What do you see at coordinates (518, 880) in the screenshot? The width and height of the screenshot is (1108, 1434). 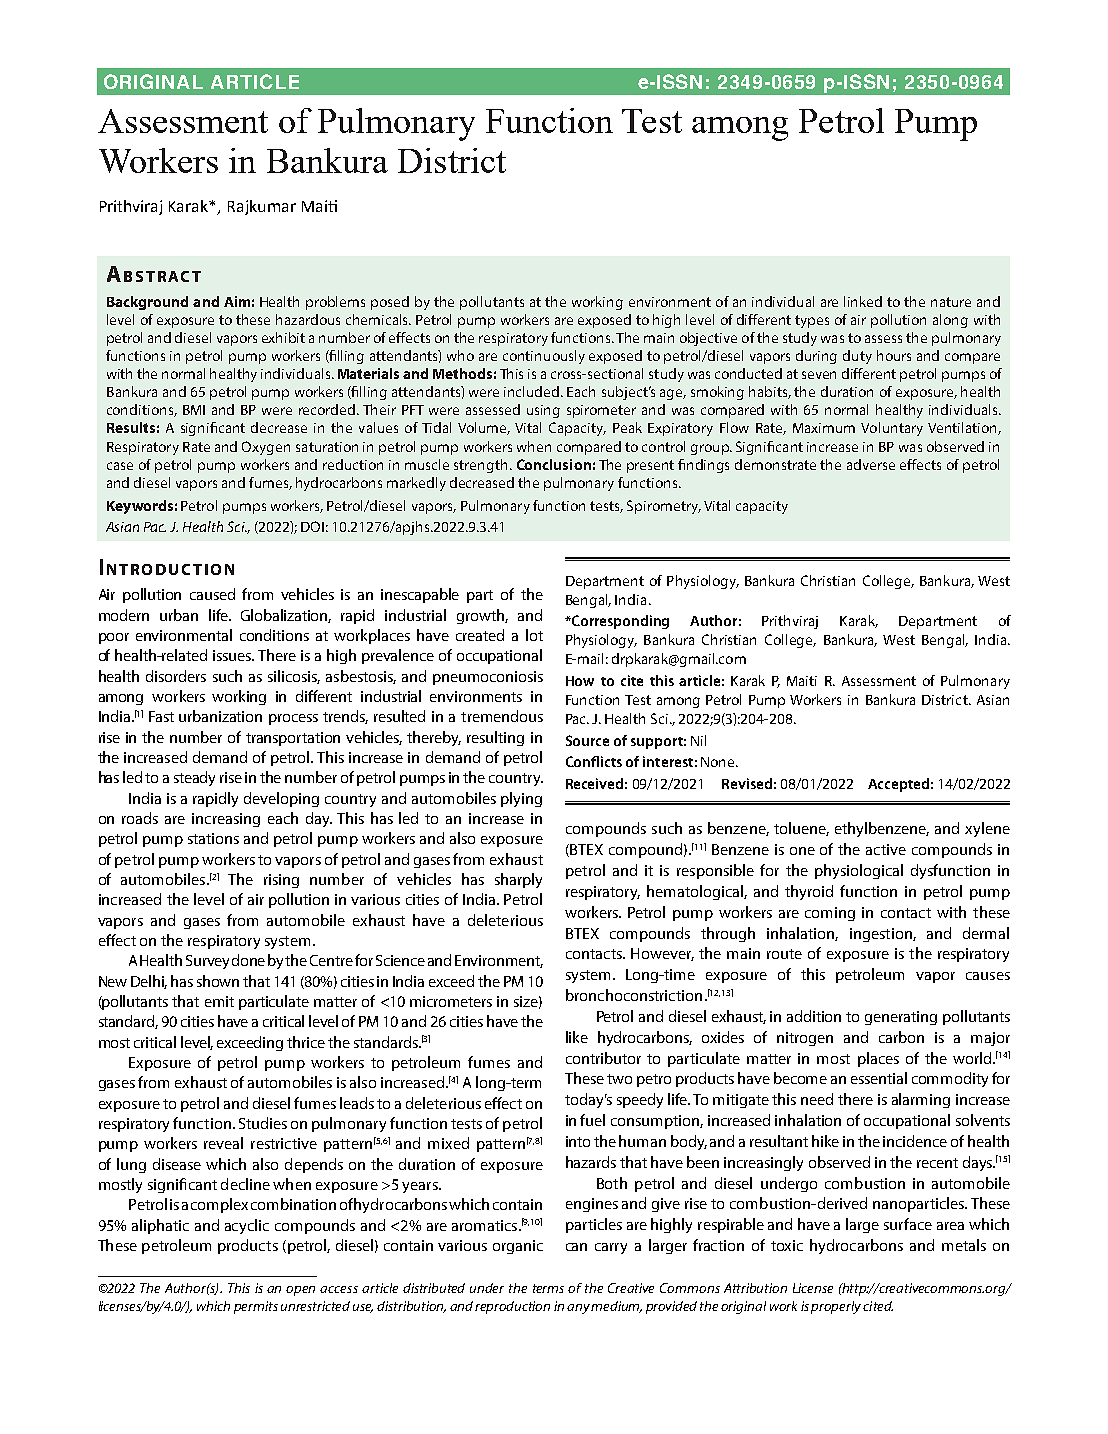 I see `sharply` at bounding box center [518, 880].
